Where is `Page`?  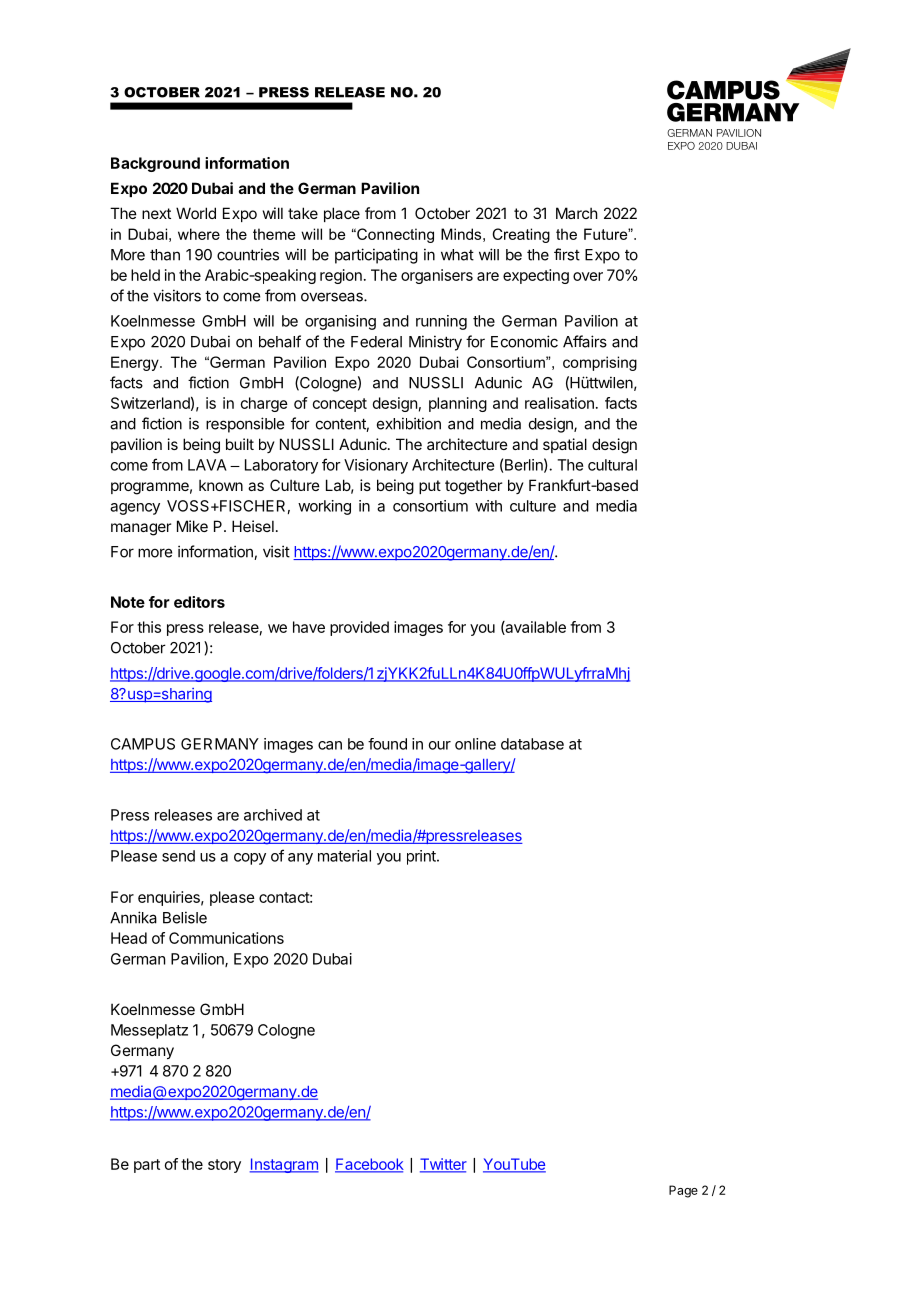
Page is located at coordinates (683, 1191).
